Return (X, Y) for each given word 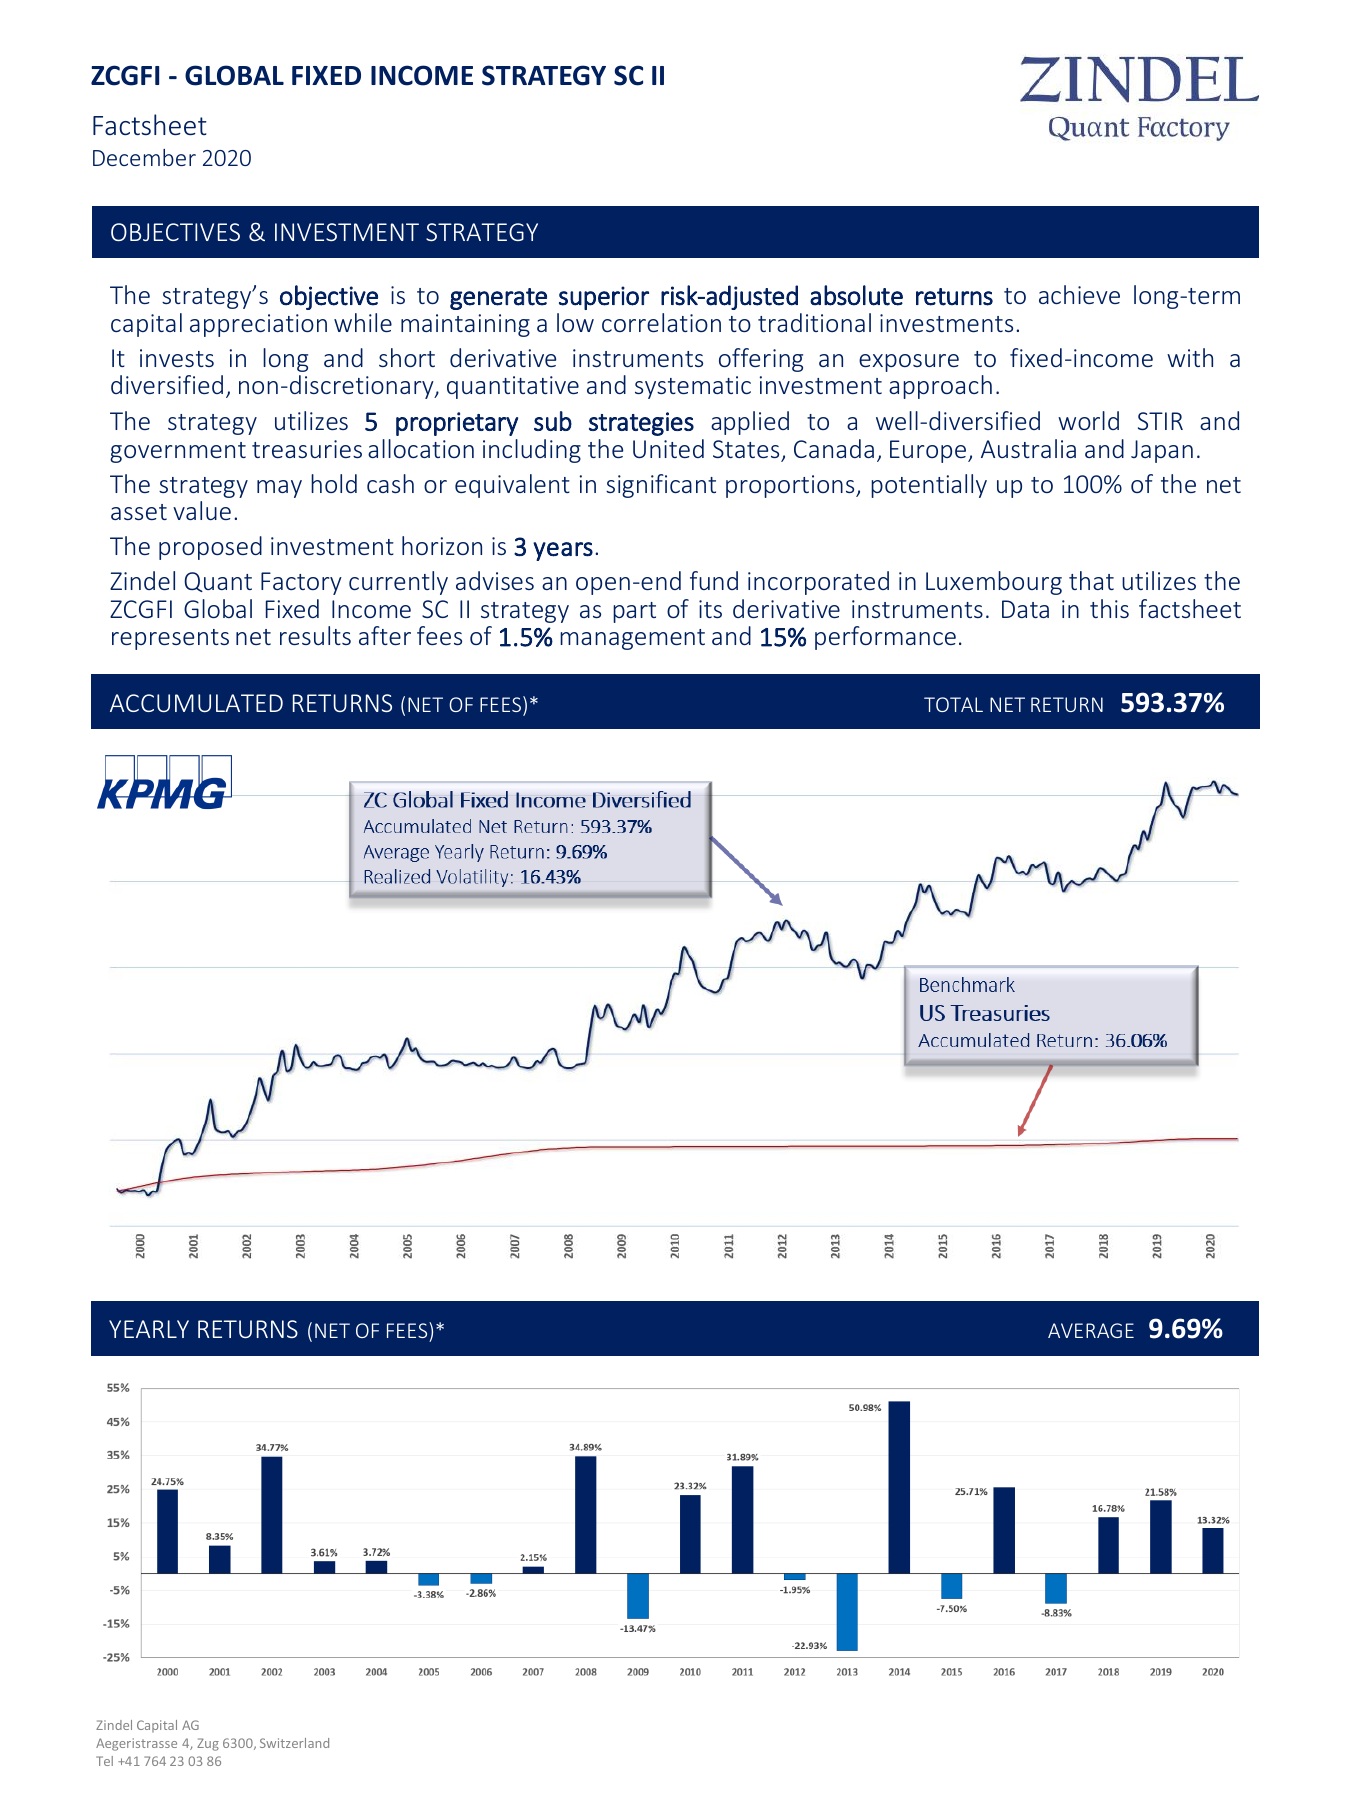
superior (604, 298)
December (144, 157)
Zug (208, 1744)
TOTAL (953, 704)
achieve (1079, 294)
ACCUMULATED (196, 703)
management (632, 639)
